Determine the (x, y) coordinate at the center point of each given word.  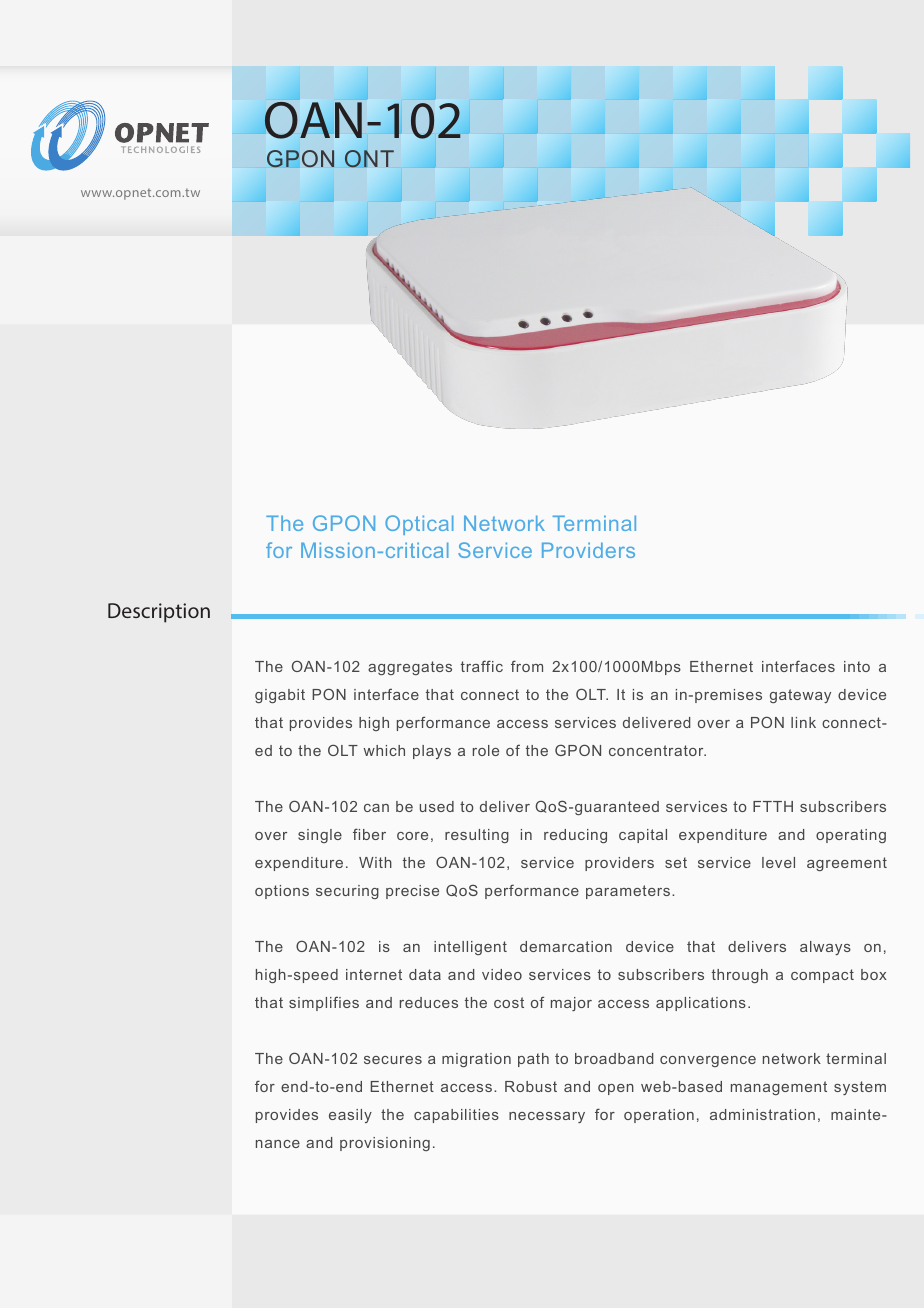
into (857, 666)
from (527, 666)
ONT (369, 159)
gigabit (280, 696)
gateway (800, 696)
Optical (419, 525)
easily (350, 1116)
